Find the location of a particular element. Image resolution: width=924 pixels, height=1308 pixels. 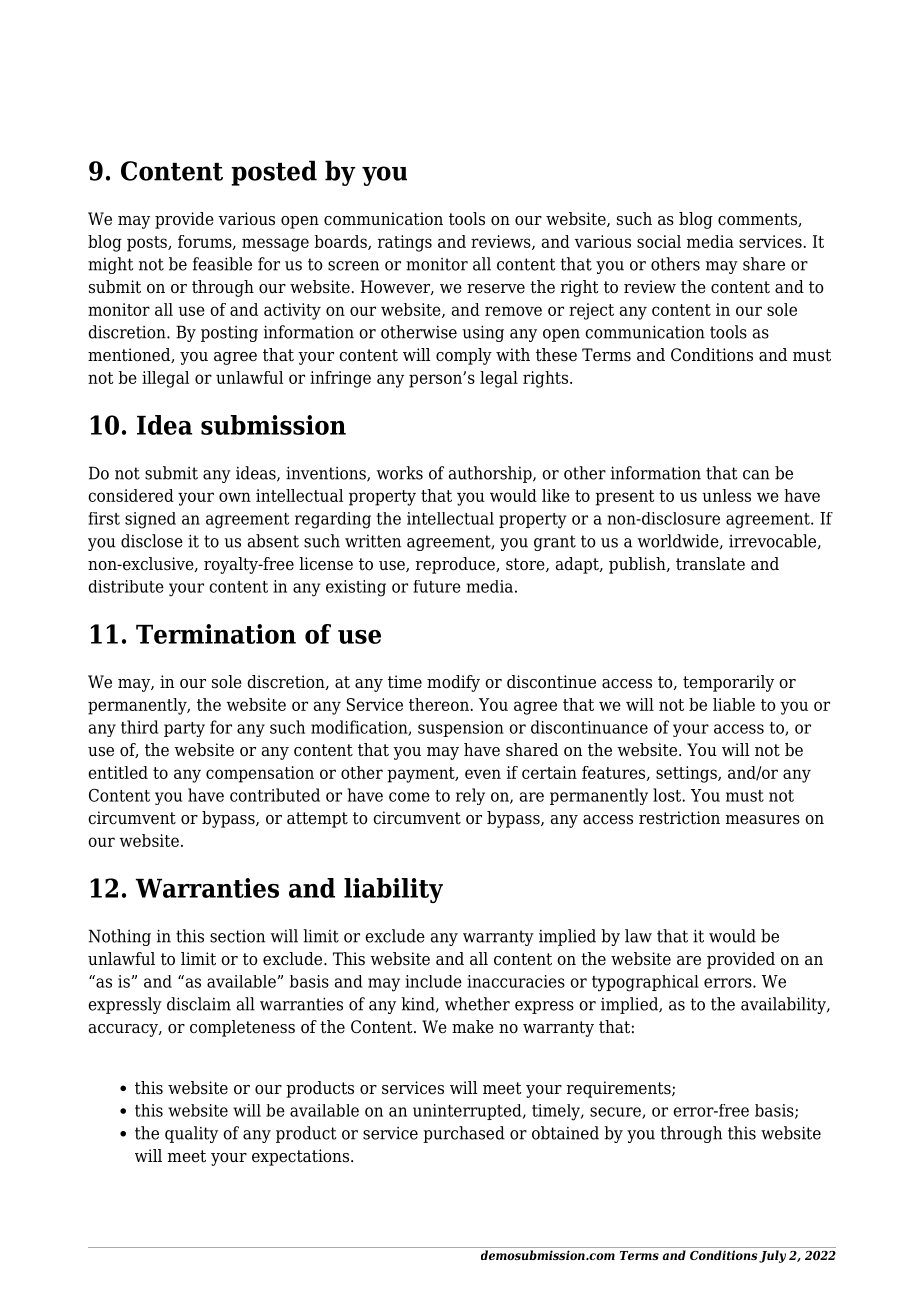

purchased is located at coordinates (464, 1134).
